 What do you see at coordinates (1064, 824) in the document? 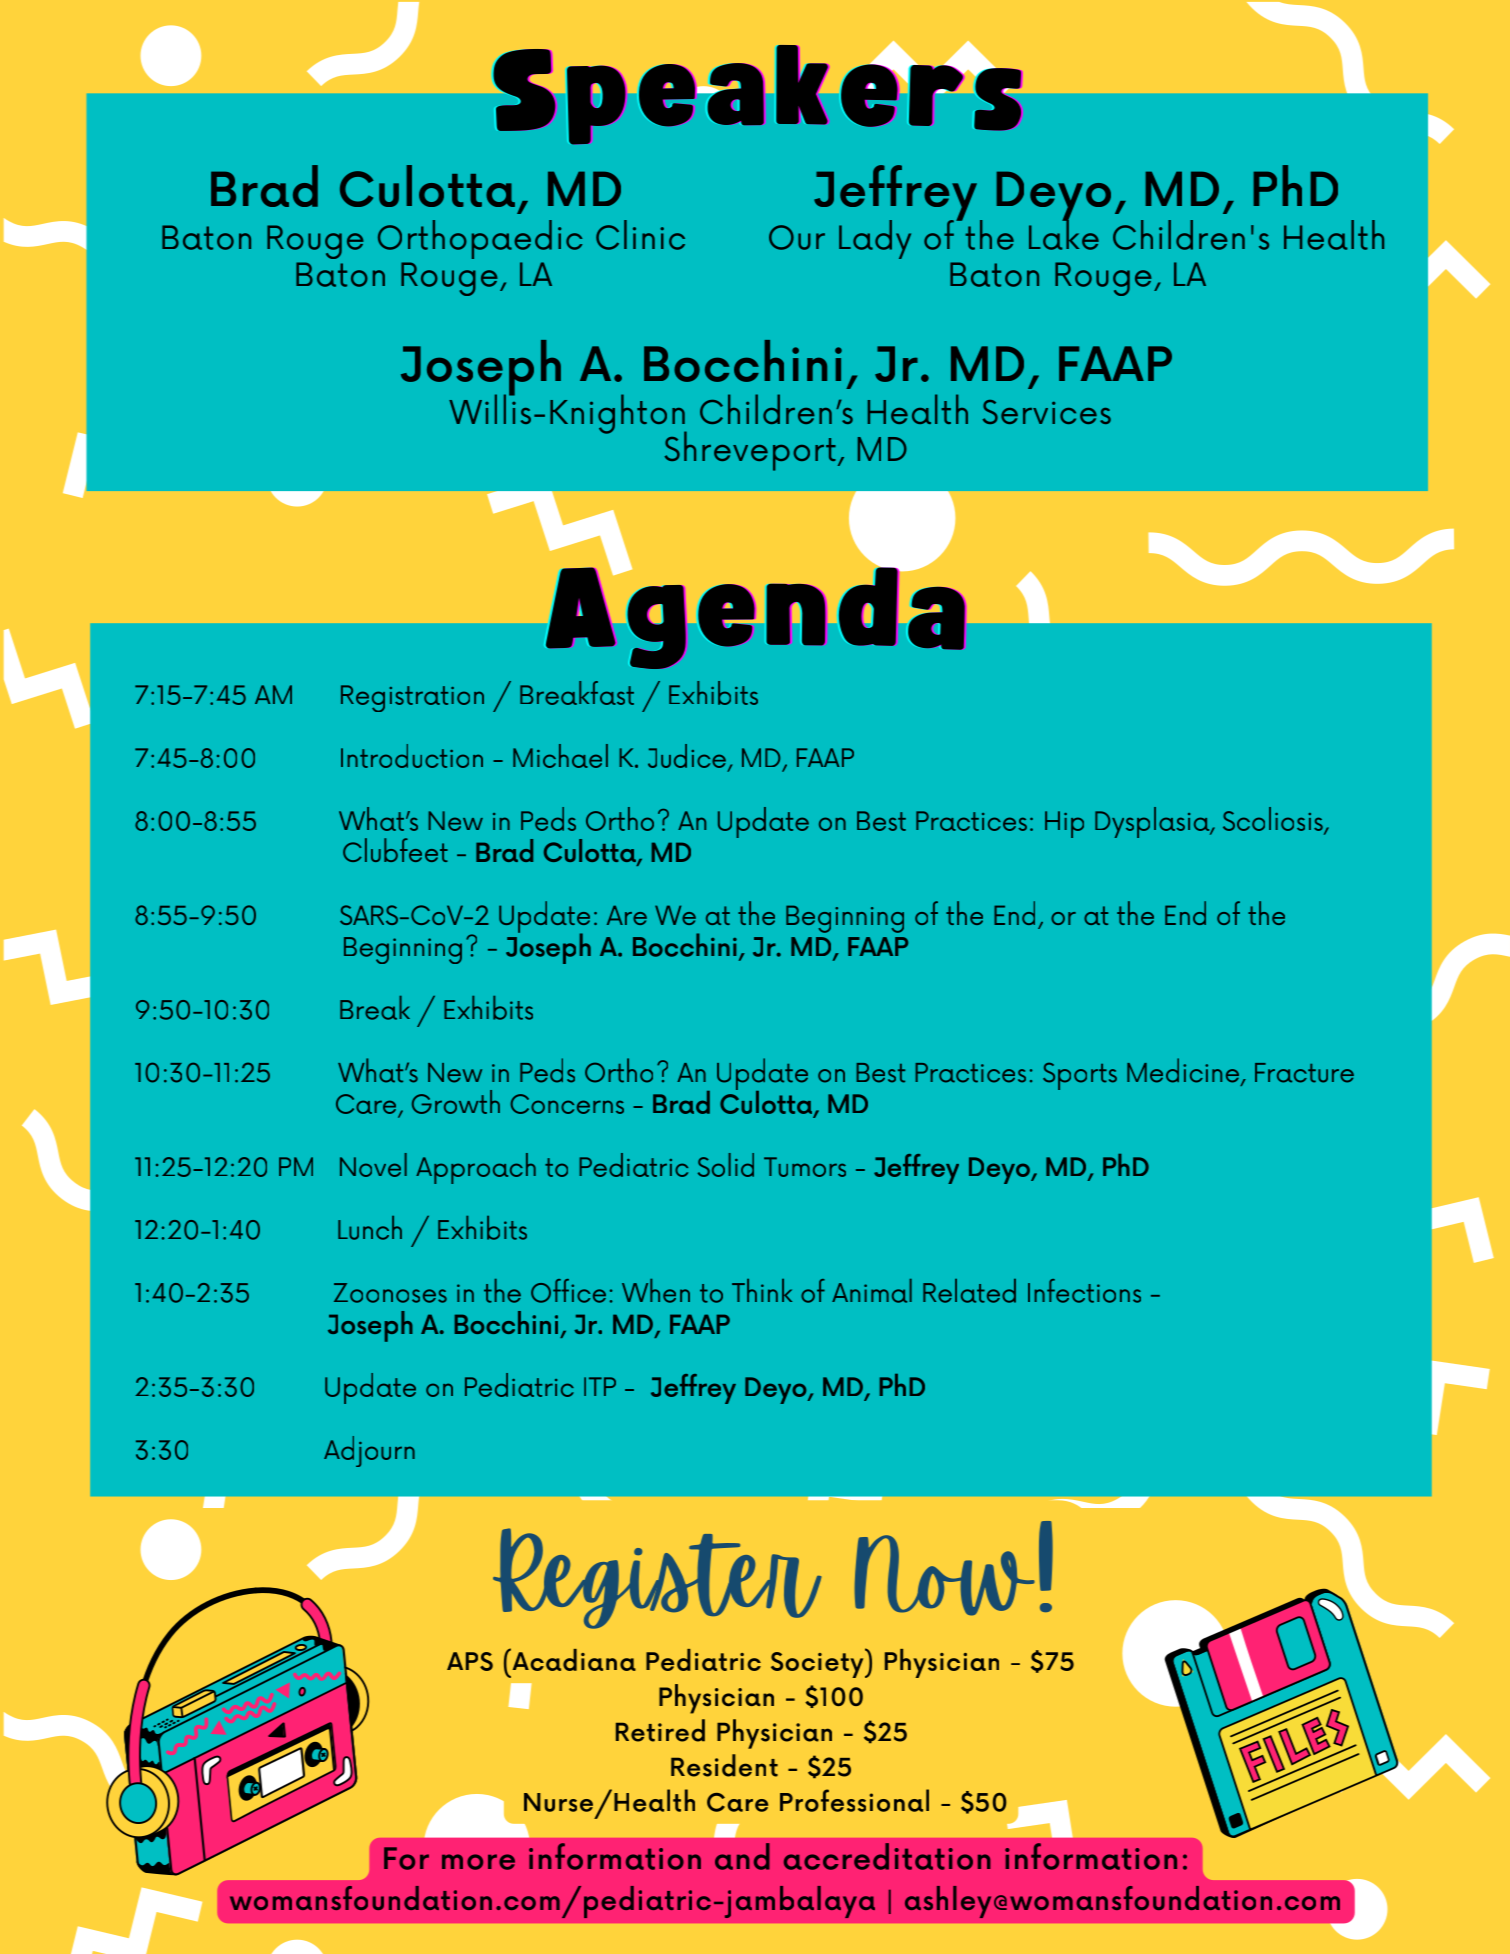
I see `Hip` at bounding box center [1064, 824].
